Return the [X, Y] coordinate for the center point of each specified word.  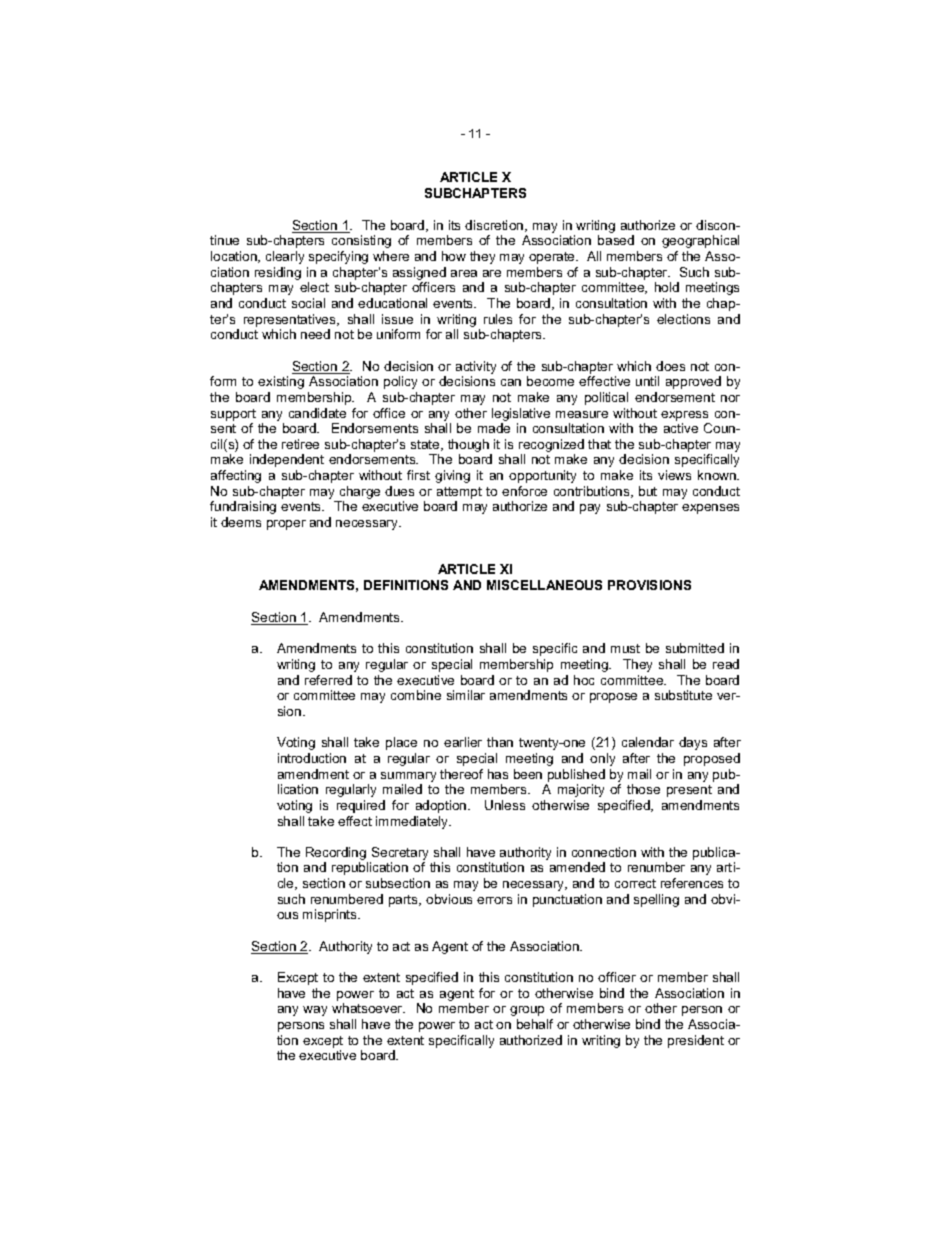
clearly [285, 257]
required [361, 806]
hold [667, 287]
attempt [459, 493]
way [315, 1011]
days [693, 743]
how [454, 256]
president [696, 1041]
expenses [710, 509]
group [527, 1011]
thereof [461, 774]
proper [286, 525]
